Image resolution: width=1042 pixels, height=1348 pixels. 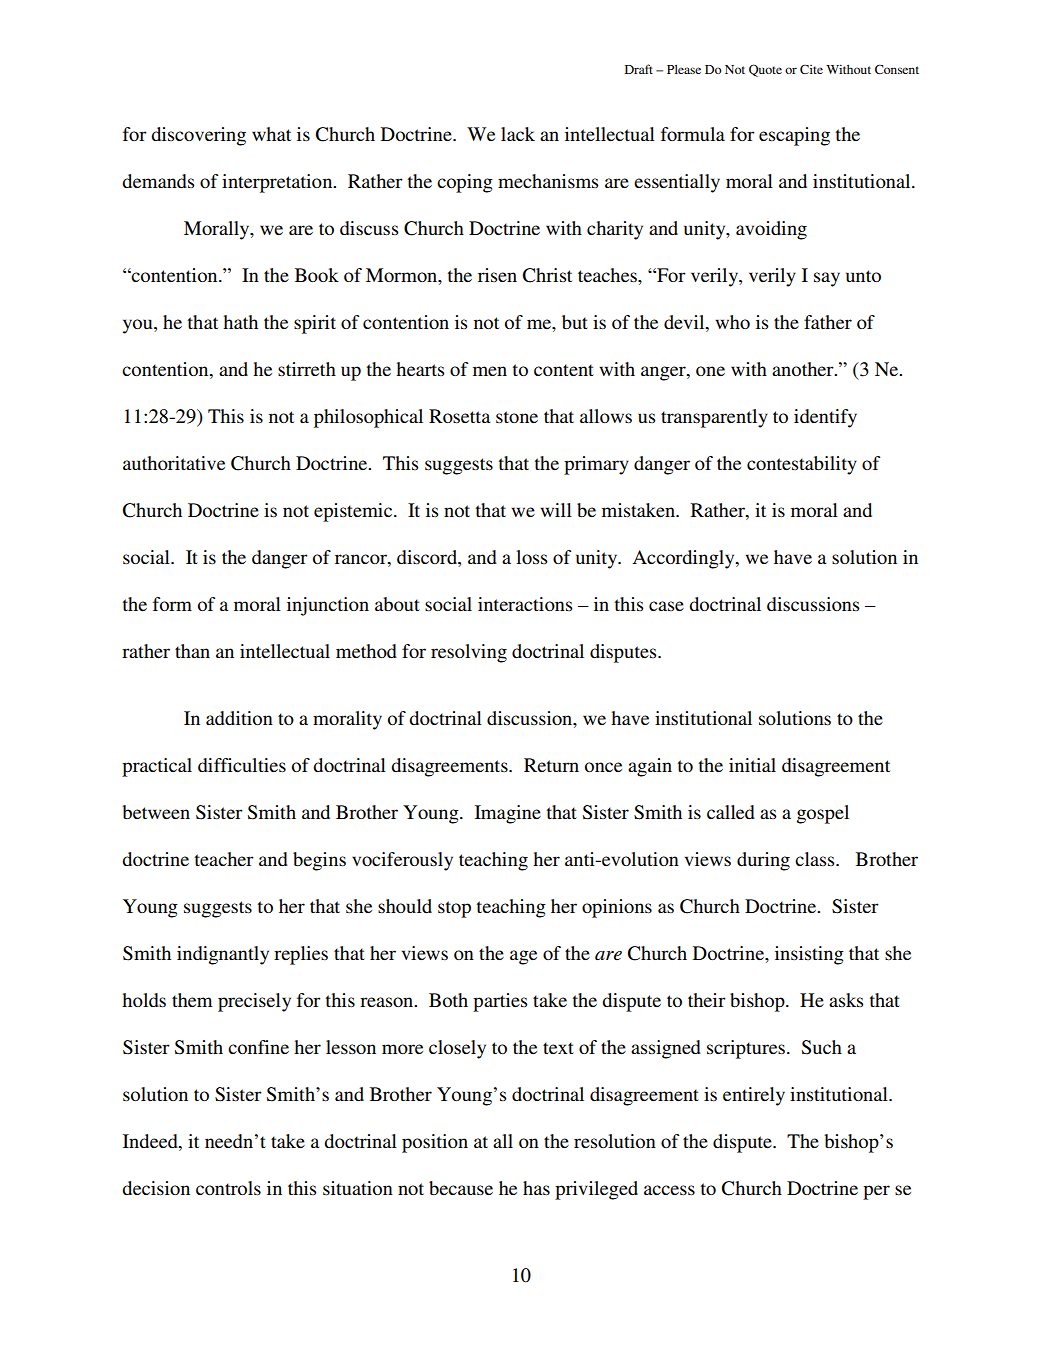 I want to click on another, so click(x=804, y=369).
